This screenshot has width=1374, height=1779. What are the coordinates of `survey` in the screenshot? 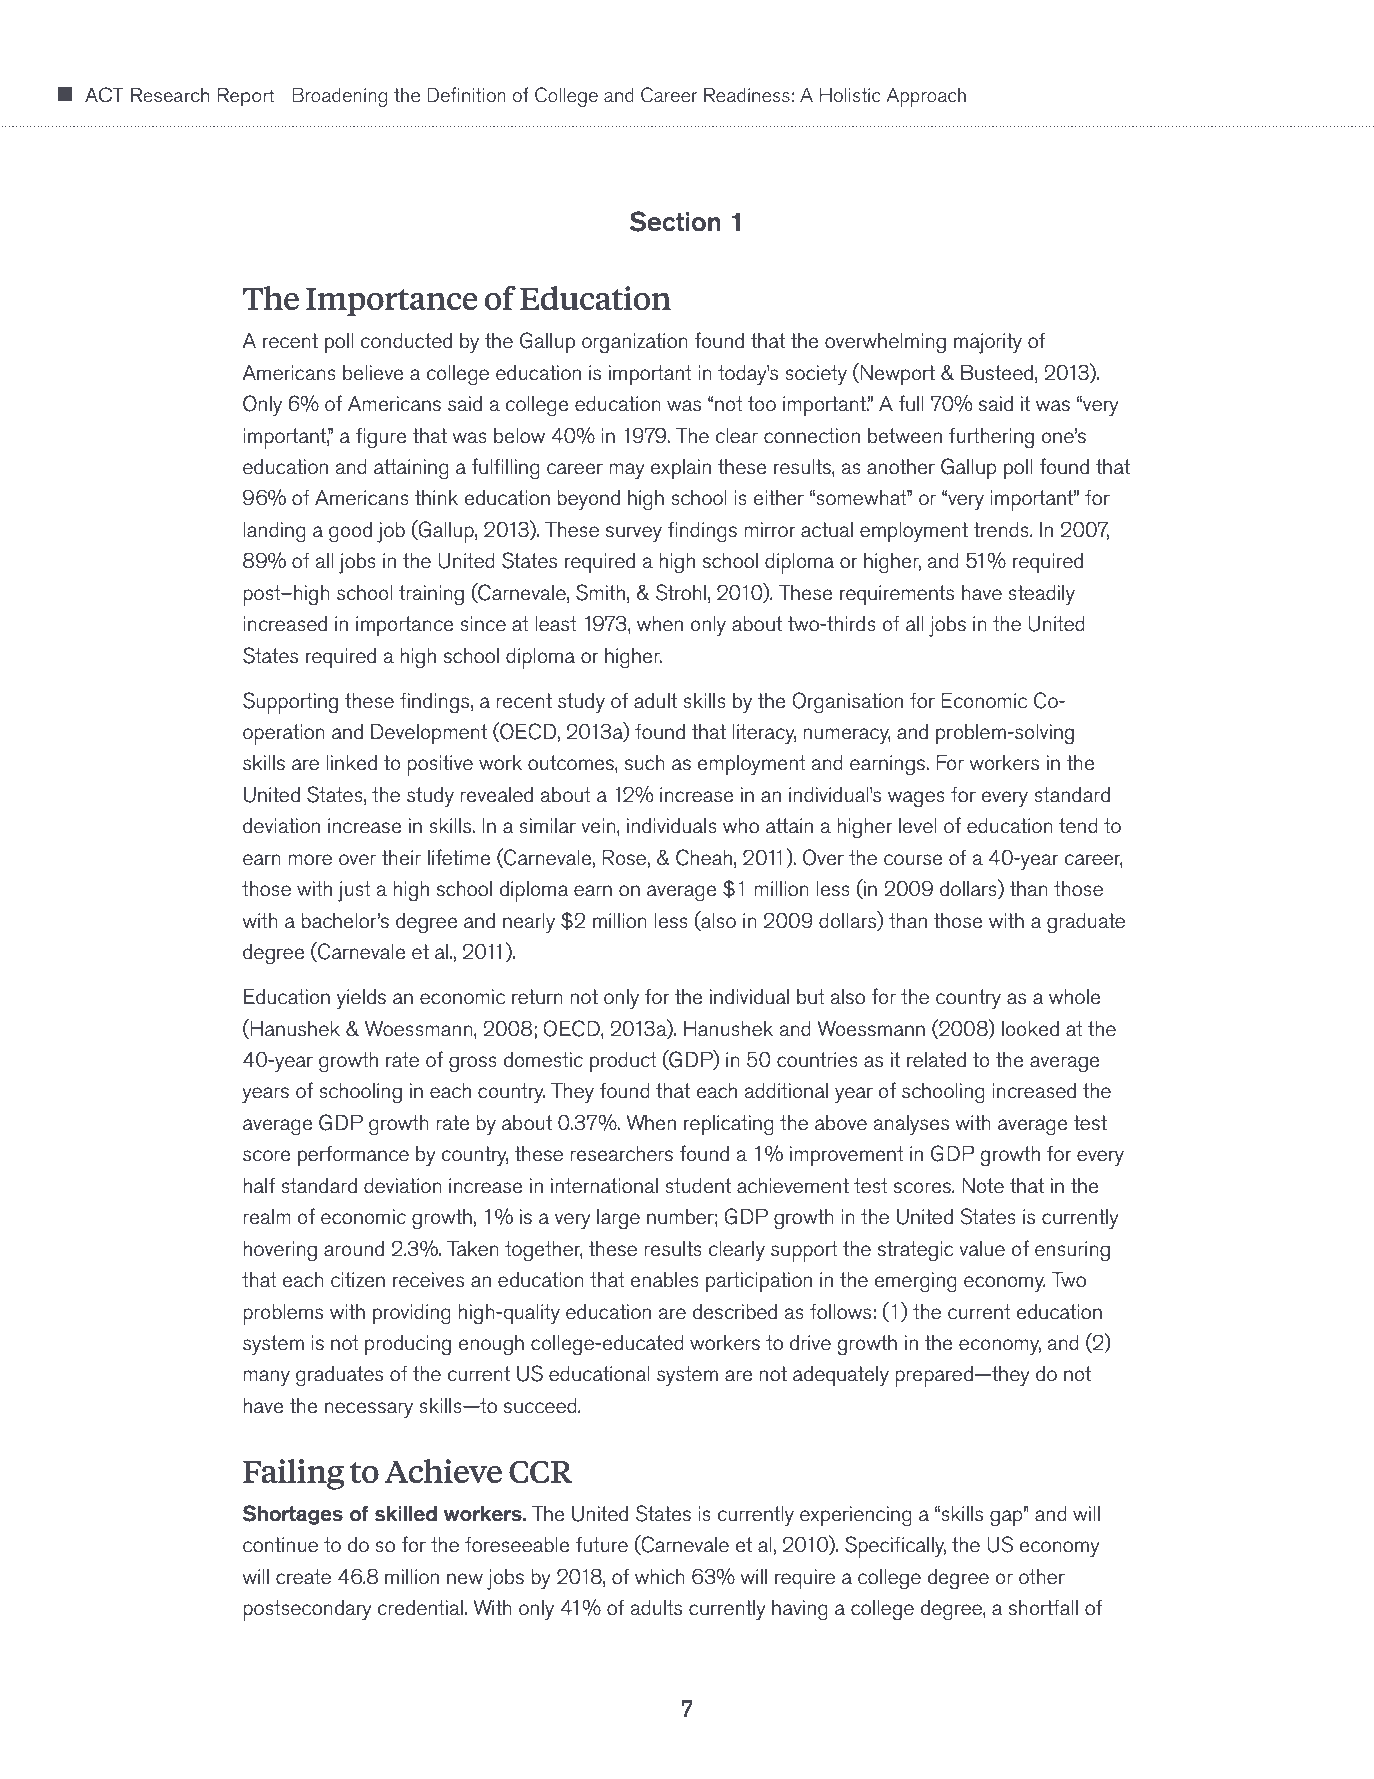 It's located at (634, 534).
